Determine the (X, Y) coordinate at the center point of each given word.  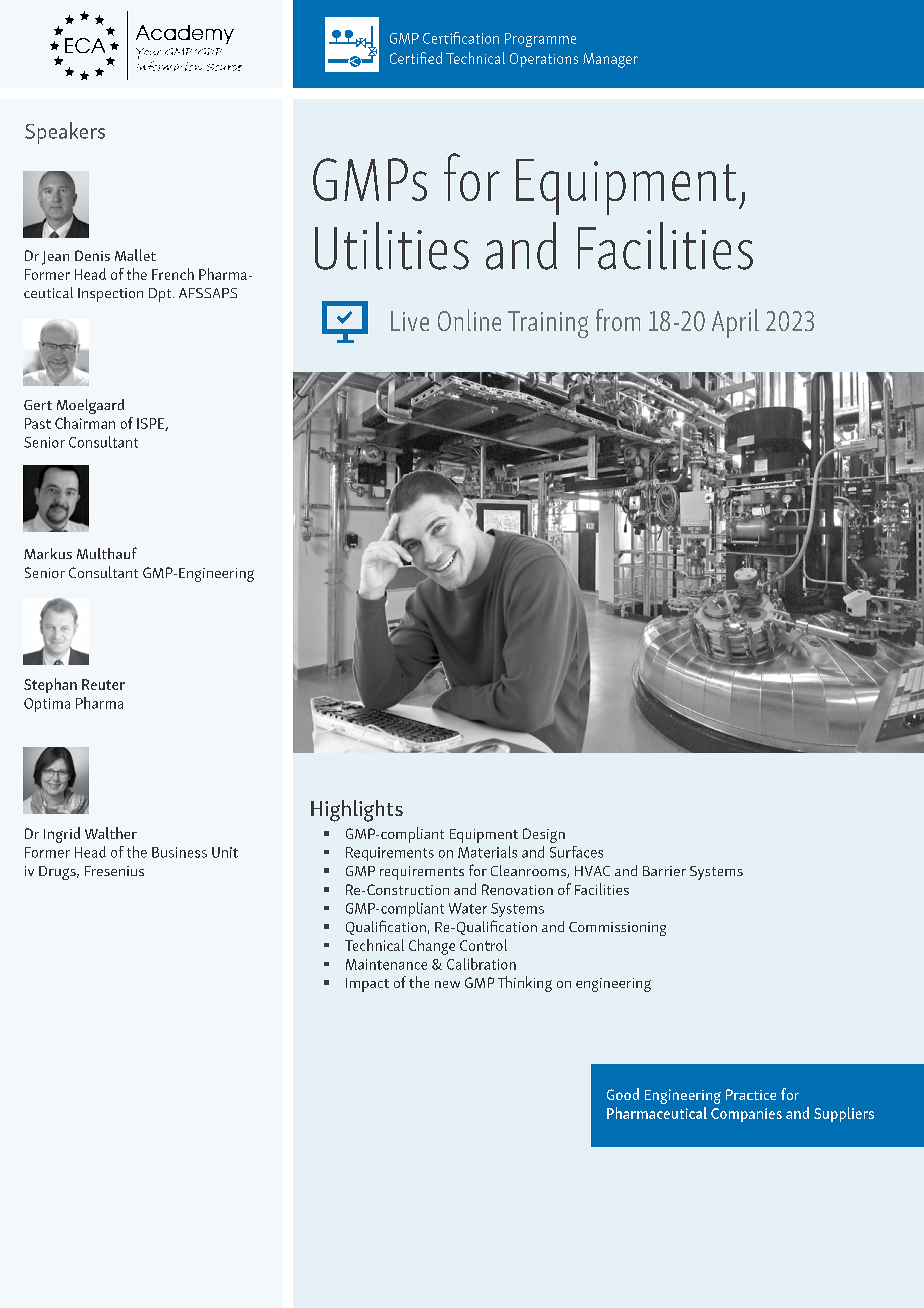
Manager (610, 60)
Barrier (664, 871)
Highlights (357, 811)
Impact (367, 985)
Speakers (65, 133)
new (447, 984)
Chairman (85, 423)
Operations (544, 60)
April (735, 323)
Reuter (103, 684)
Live (410, 321)
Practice (751, 1094)
